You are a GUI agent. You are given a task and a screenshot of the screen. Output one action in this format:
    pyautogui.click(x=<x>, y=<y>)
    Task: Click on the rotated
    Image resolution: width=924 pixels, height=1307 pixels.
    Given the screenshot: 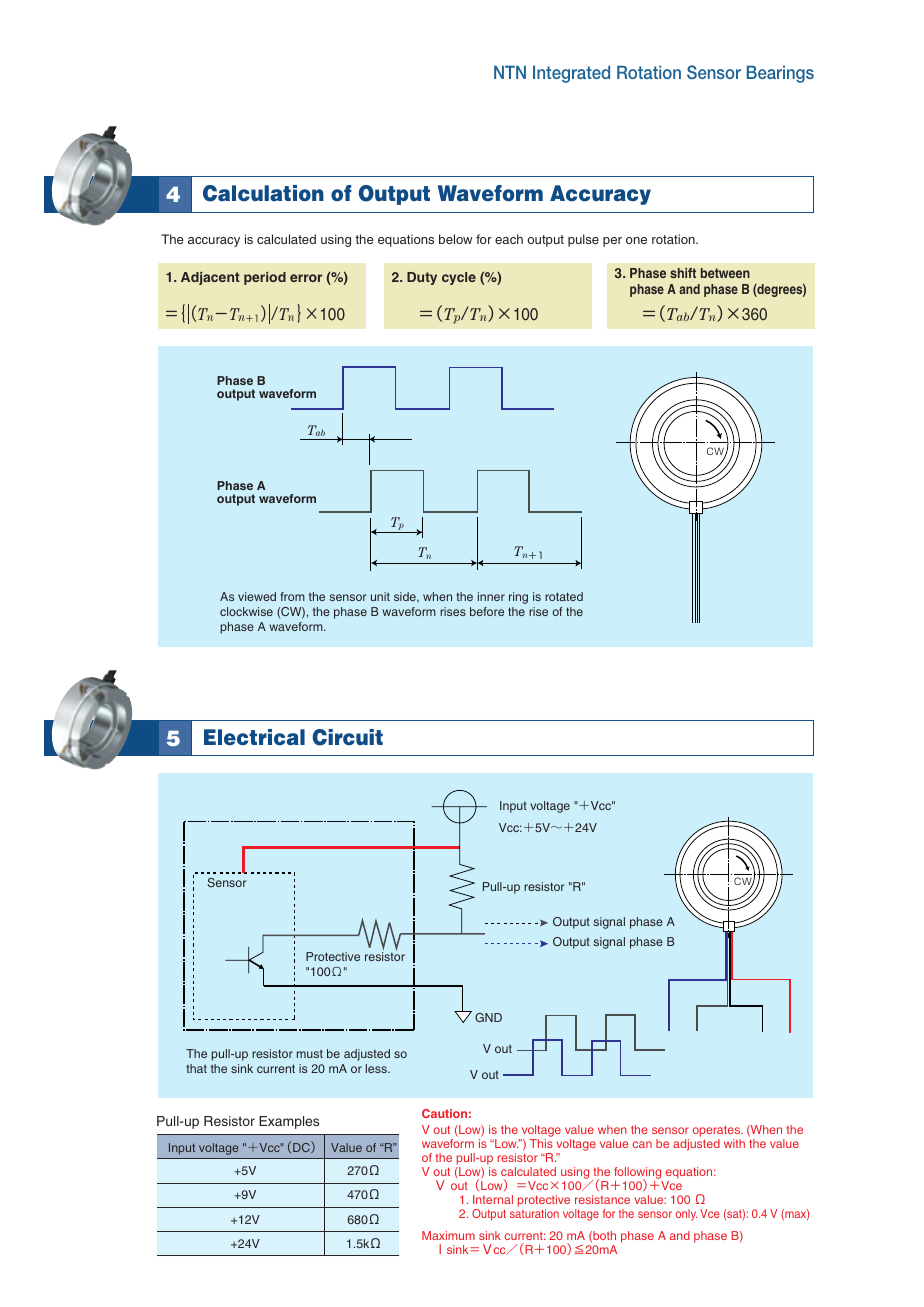 What is the action you would take?
    pyautogui.click(x=564, y=596)
